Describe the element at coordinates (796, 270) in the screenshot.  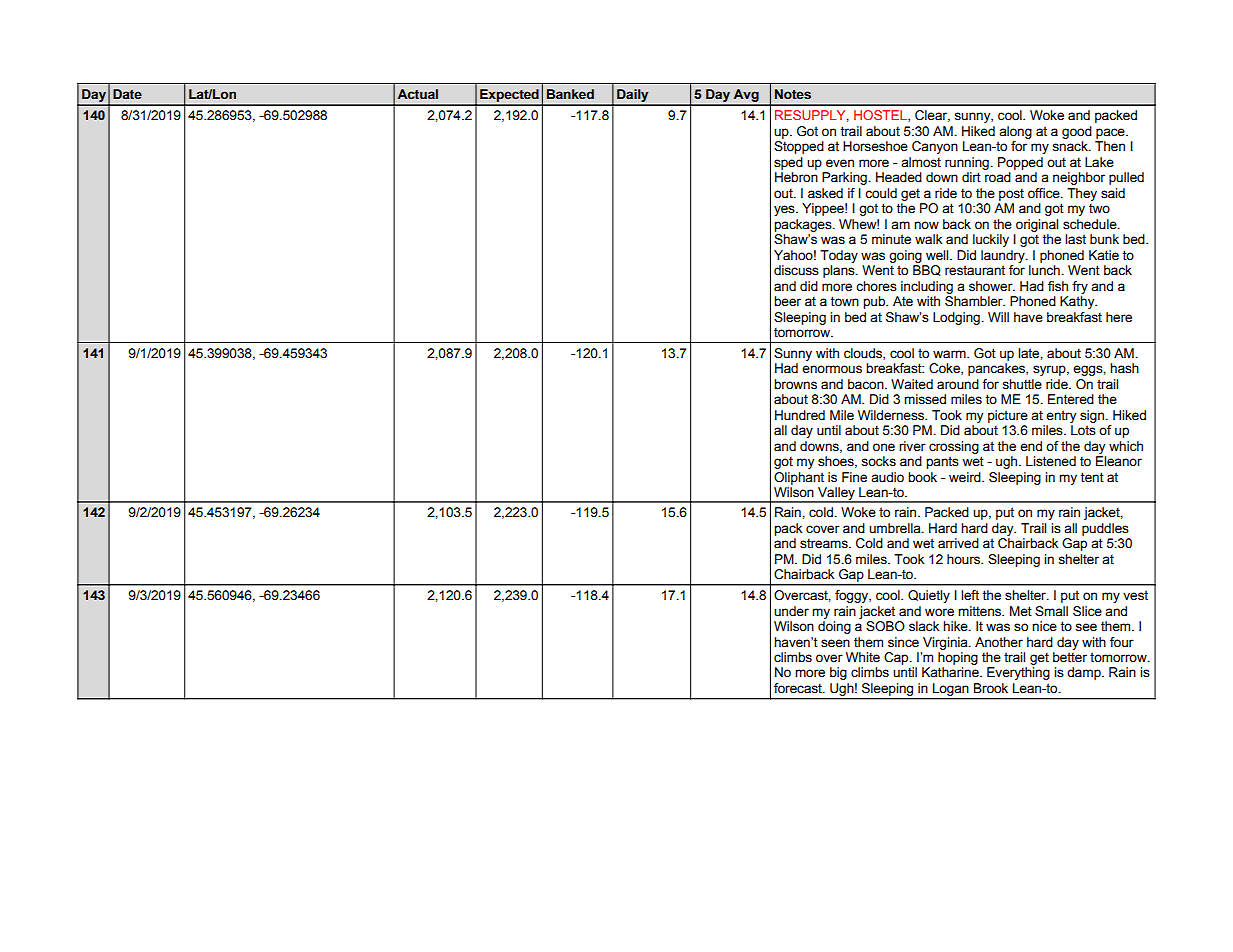
I see `discuss` at that location.
